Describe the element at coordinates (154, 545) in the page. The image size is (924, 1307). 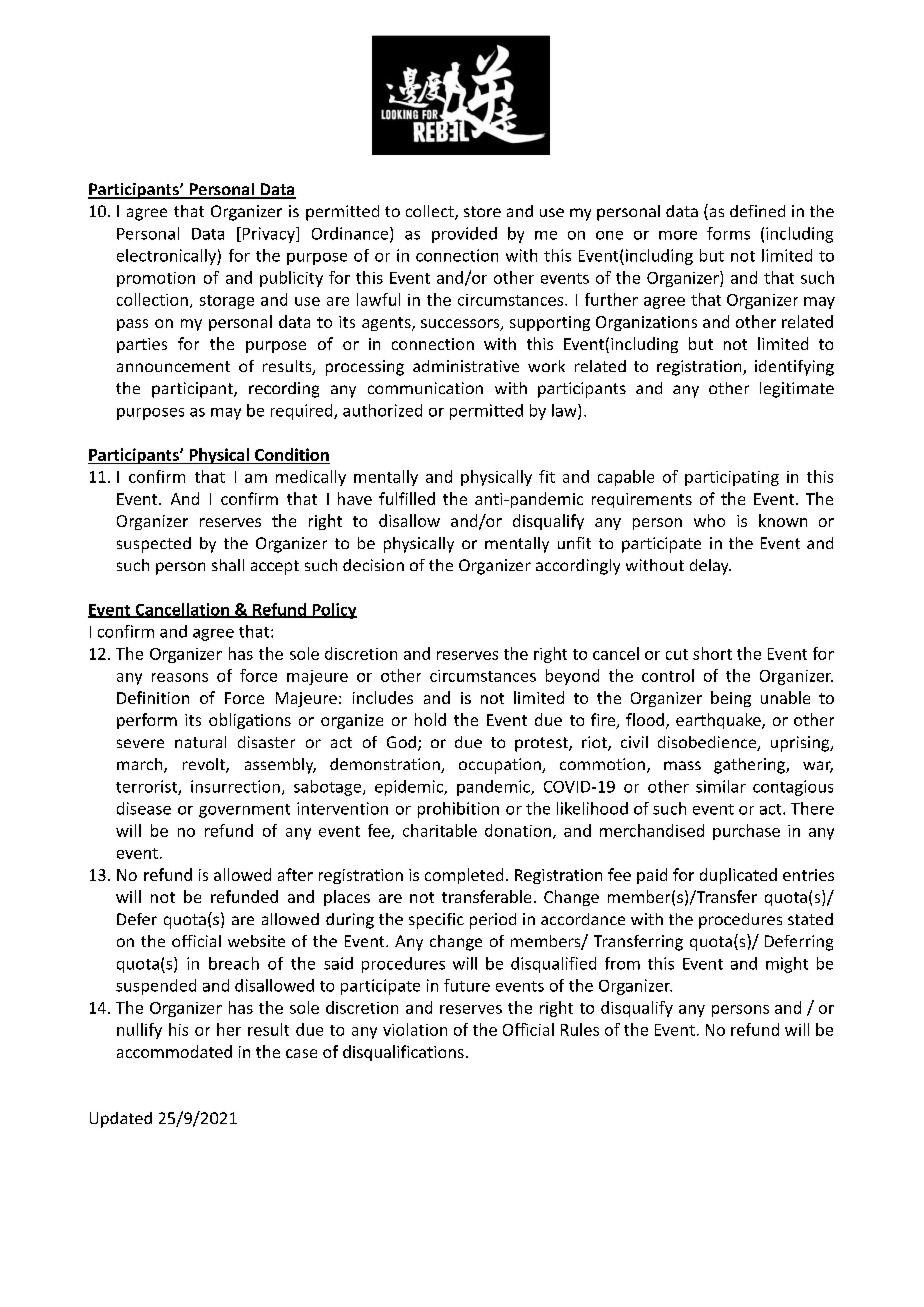
I see `suspected` at that location.
